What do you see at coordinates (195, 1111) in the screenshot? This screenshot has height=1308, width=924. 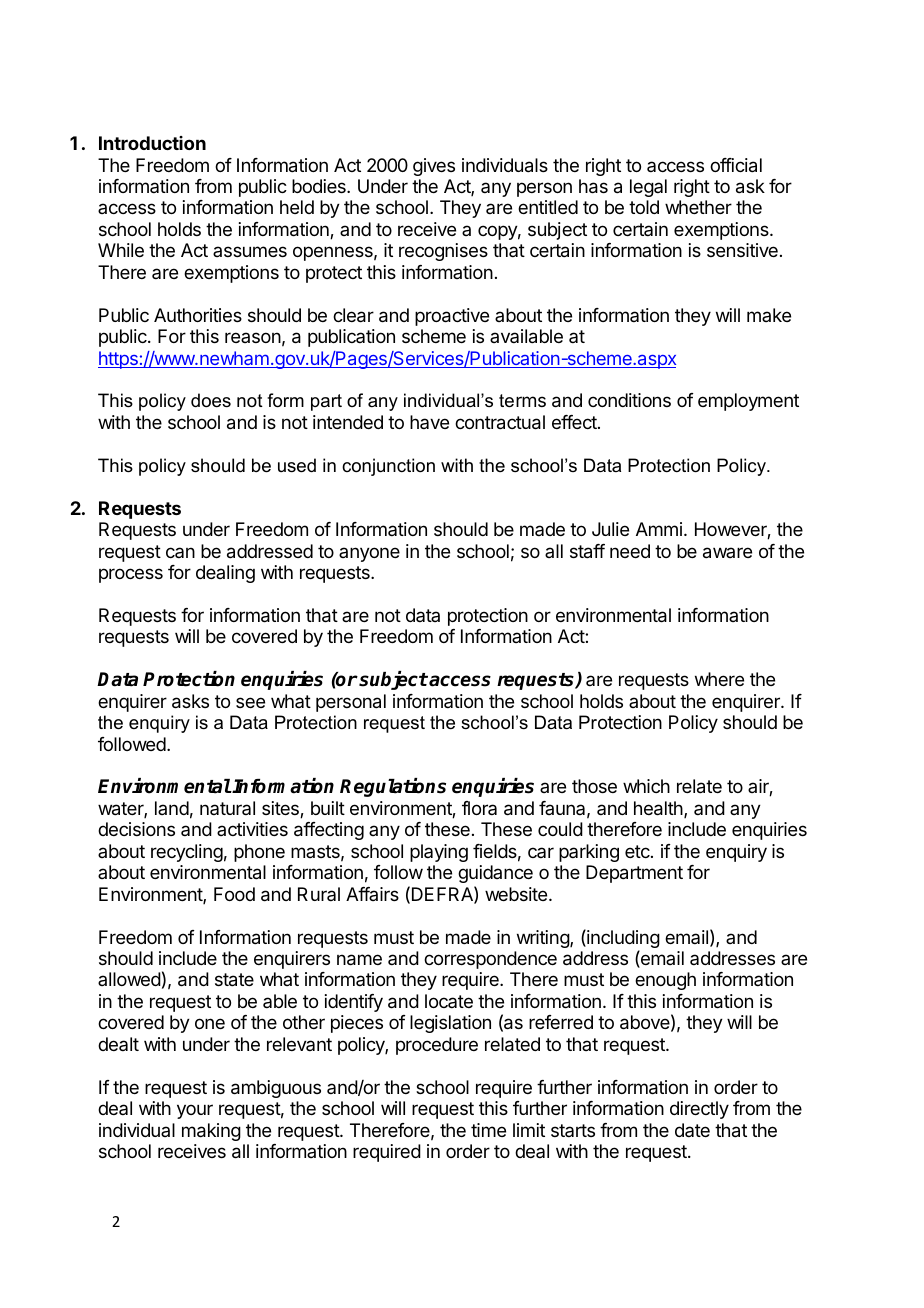 I see `your` at bounding box center [195, 1111].
